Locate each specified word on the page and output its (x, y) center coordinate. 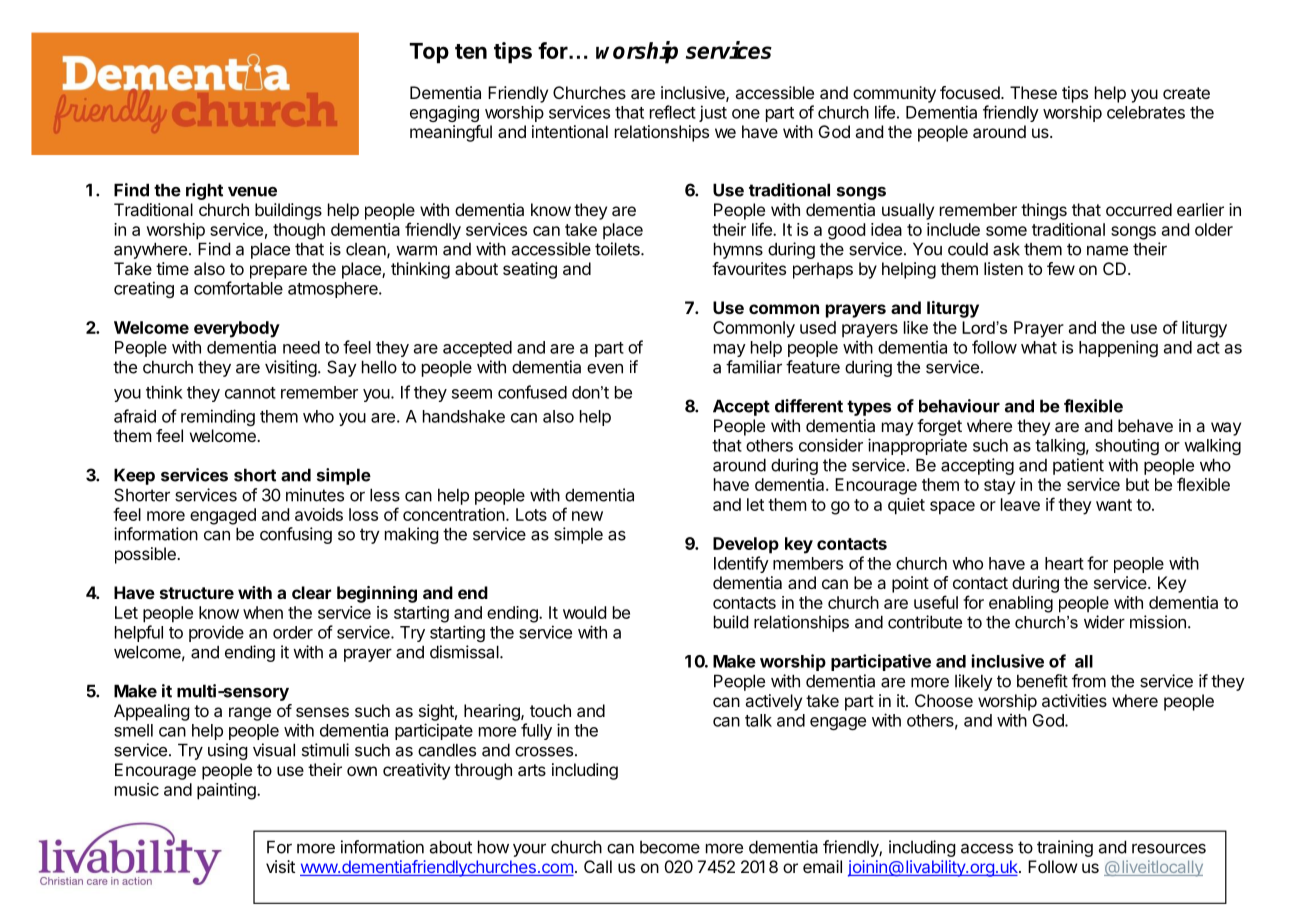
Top (429, 53)
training (1065, 848)
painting (227, 791)
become (670, 847)
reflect (673, 112)
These (1033, 92)
